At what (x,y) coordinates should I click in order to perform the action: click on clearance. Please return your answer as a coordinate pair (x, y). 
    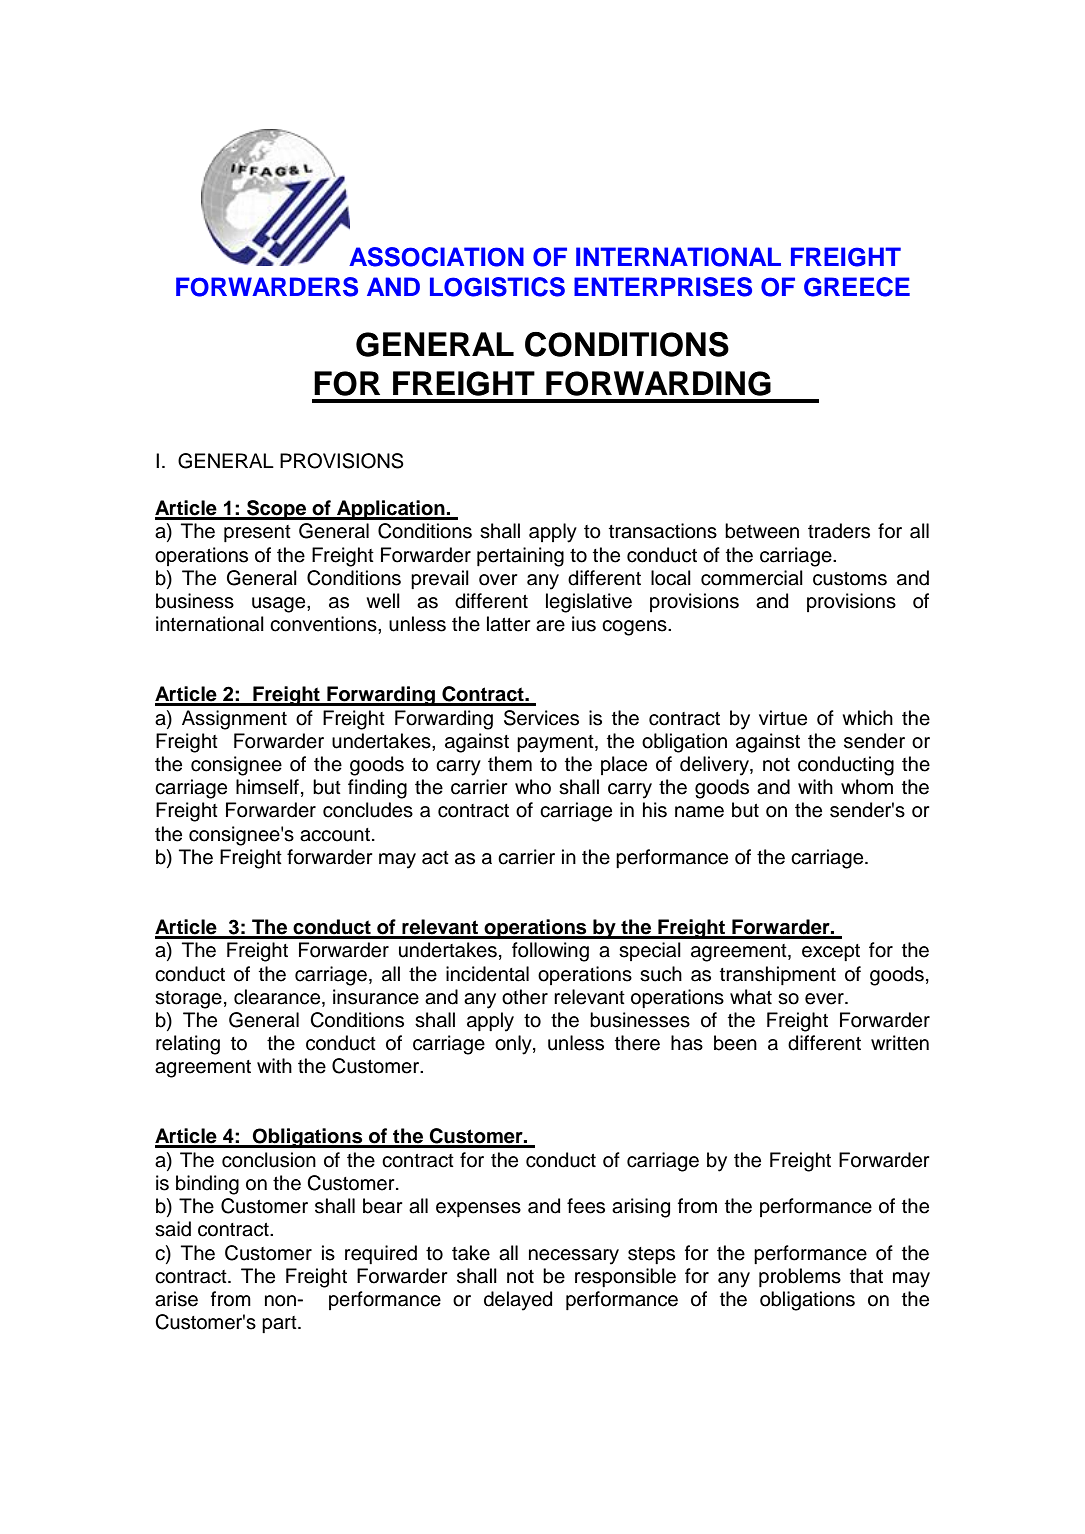
    Looking at the image, I should click on (278, 997).
